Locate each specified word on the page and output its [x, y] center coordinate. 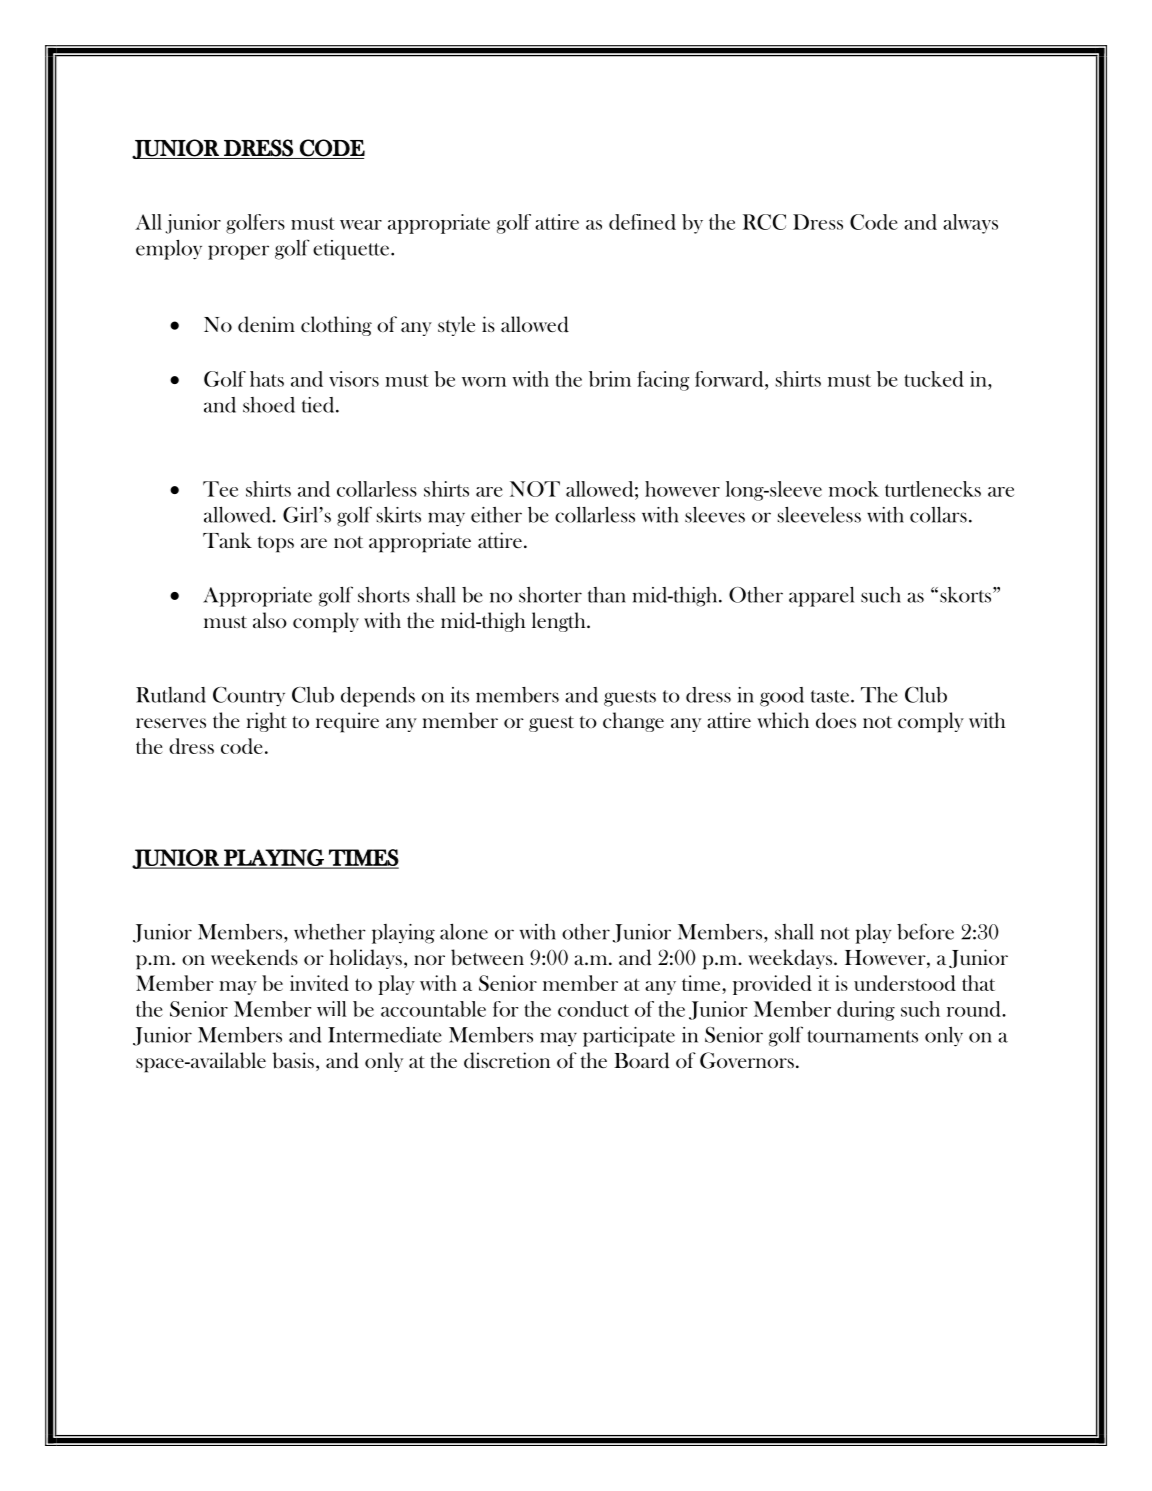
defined [642, 222]
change [633, 722]
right [266, 722]
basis [293, 1060]
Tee [220, 489]
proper [238, 252]
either [496, 515]
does [836, 720]
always [970, 224]
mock [854, 489]
